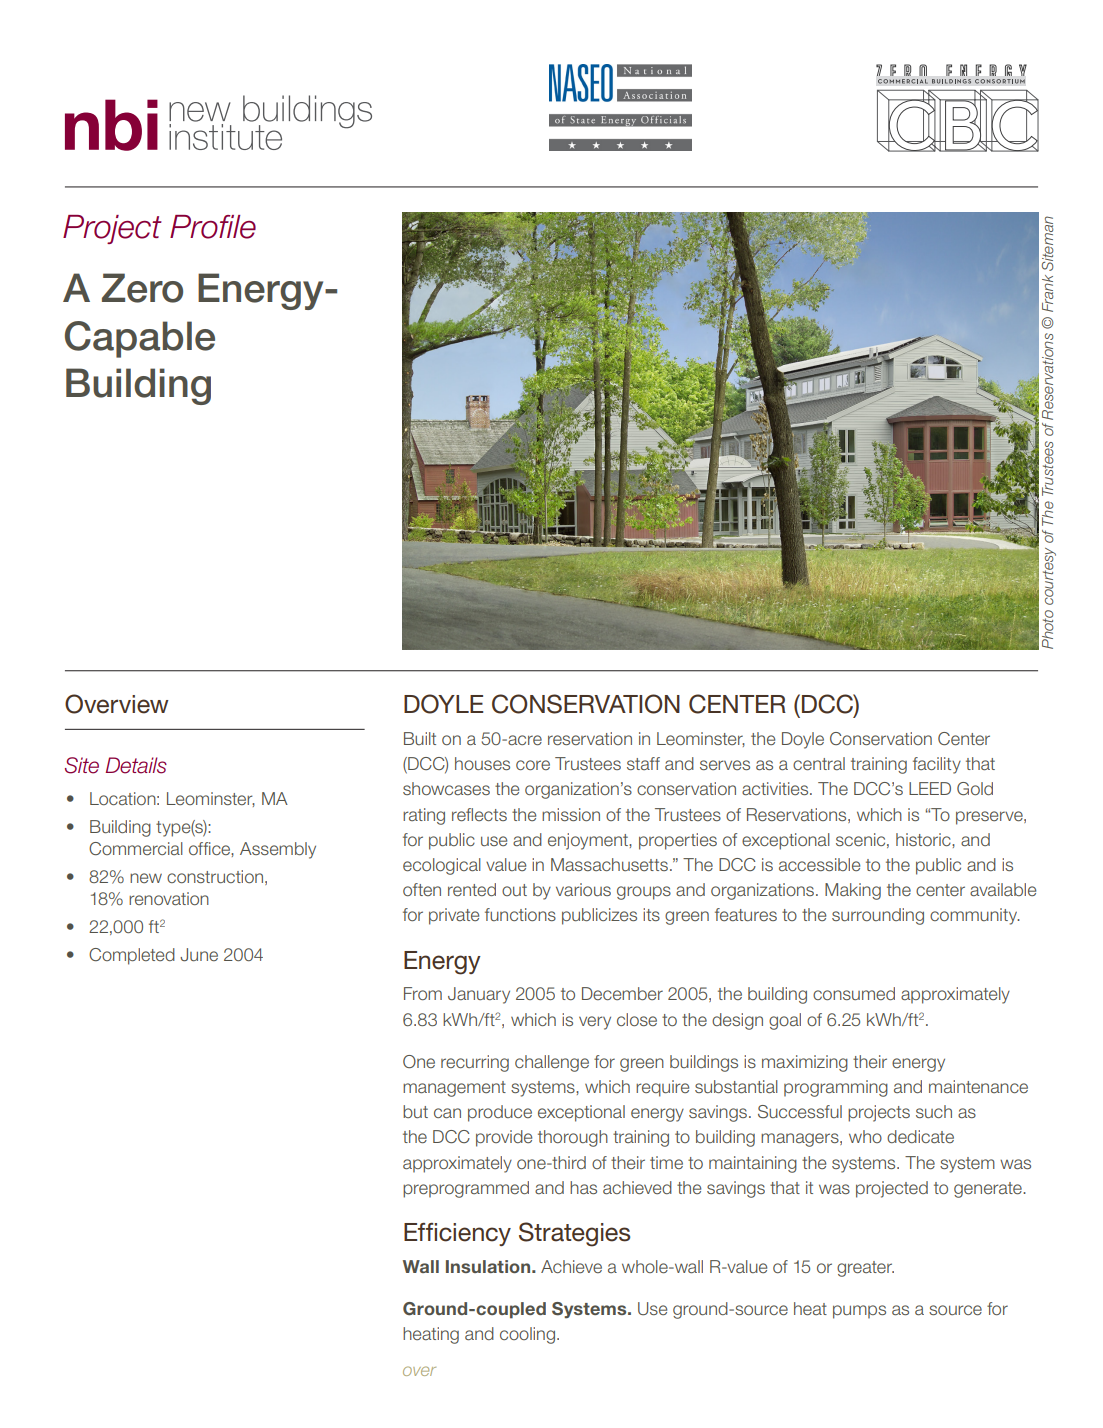  Describe the element at coordinates (457, 1234) in the screenshot. I see `Efficiency` at that location.
